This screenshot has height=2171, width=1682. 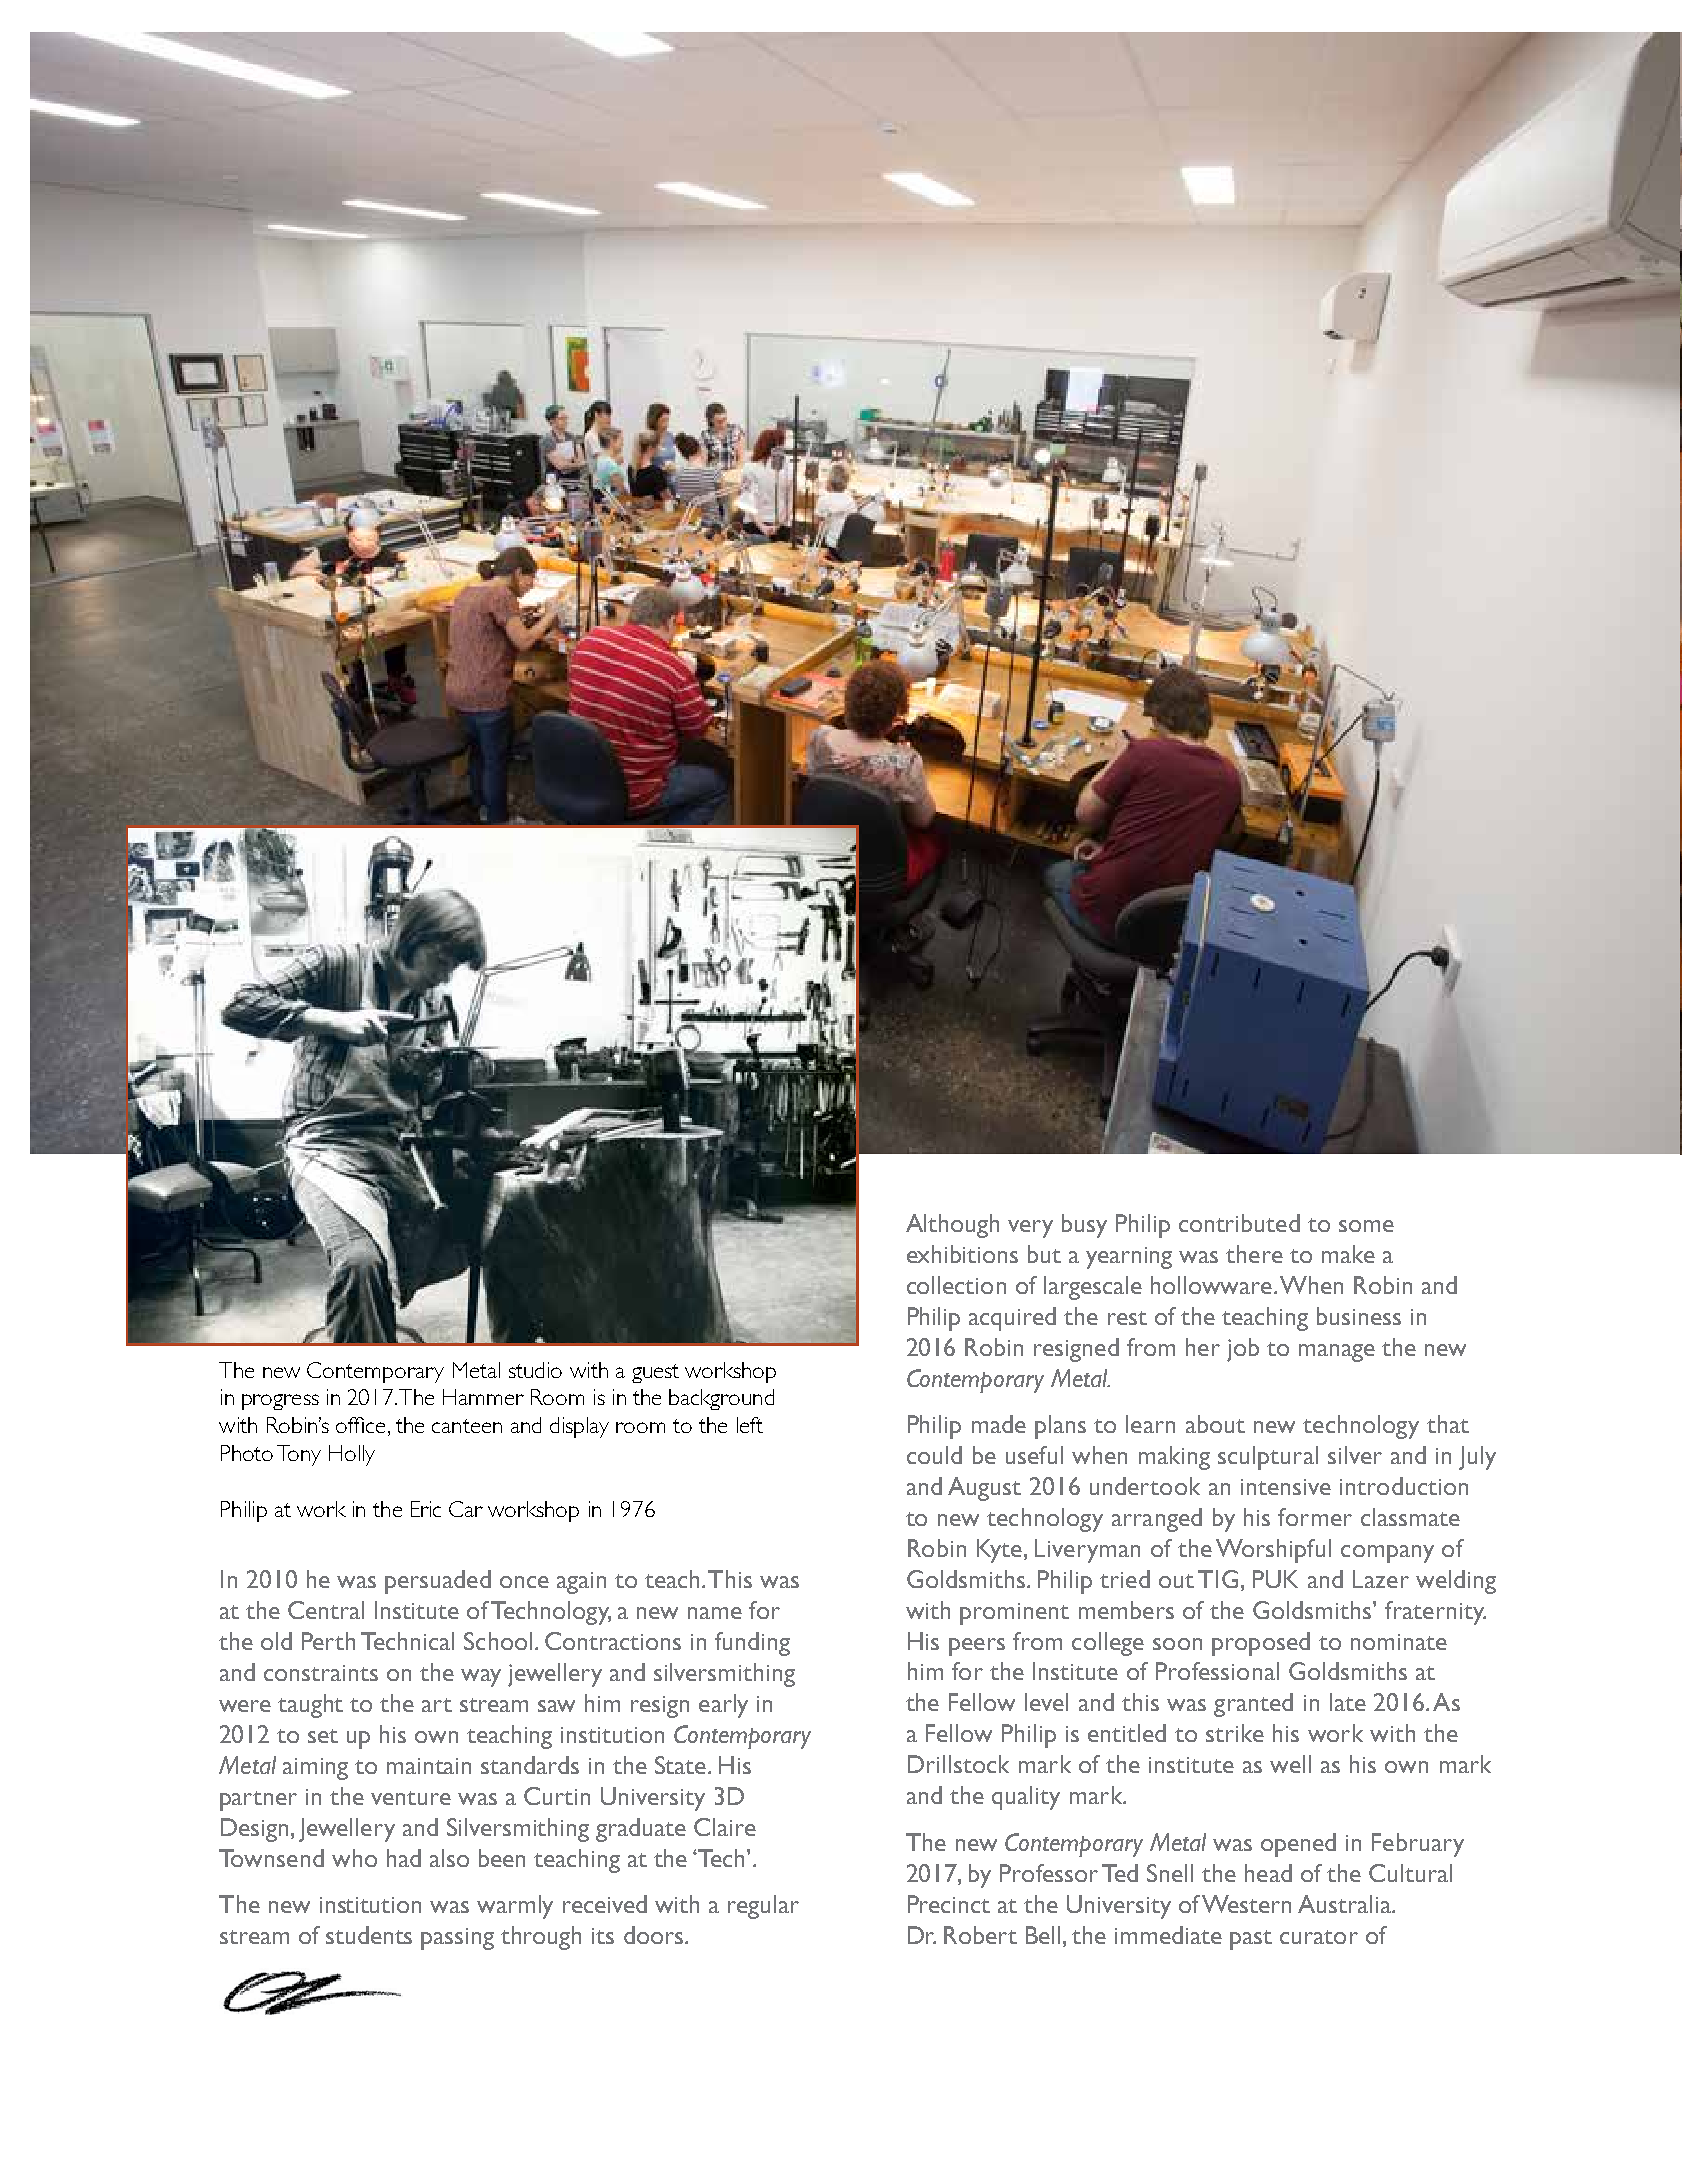 I want to click on about, so click(x=1215, y=1424).
